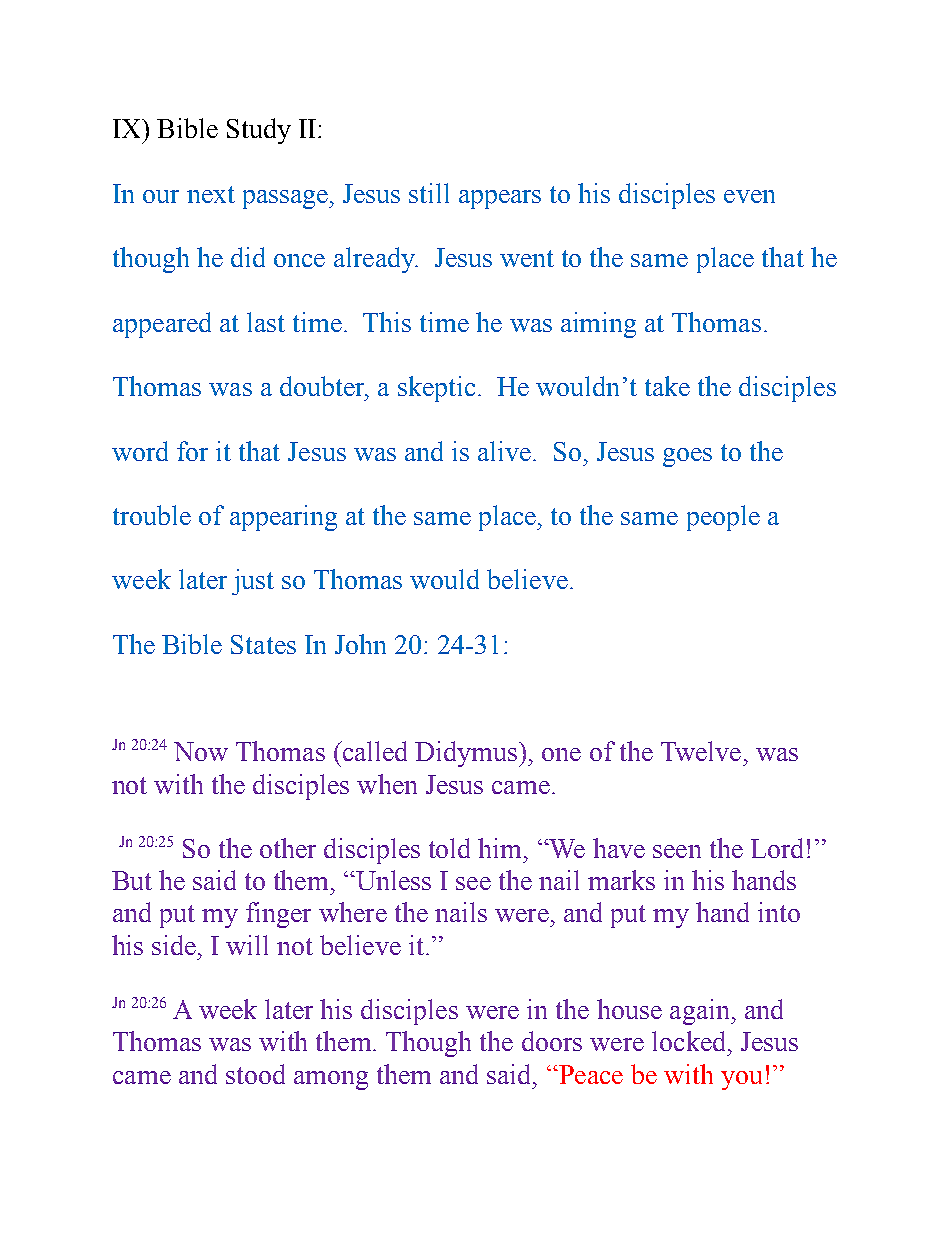 The width and height of the page is (952, 1233). Describe the element at coordinates (211, 194) in the page. I see `next` at that location.
